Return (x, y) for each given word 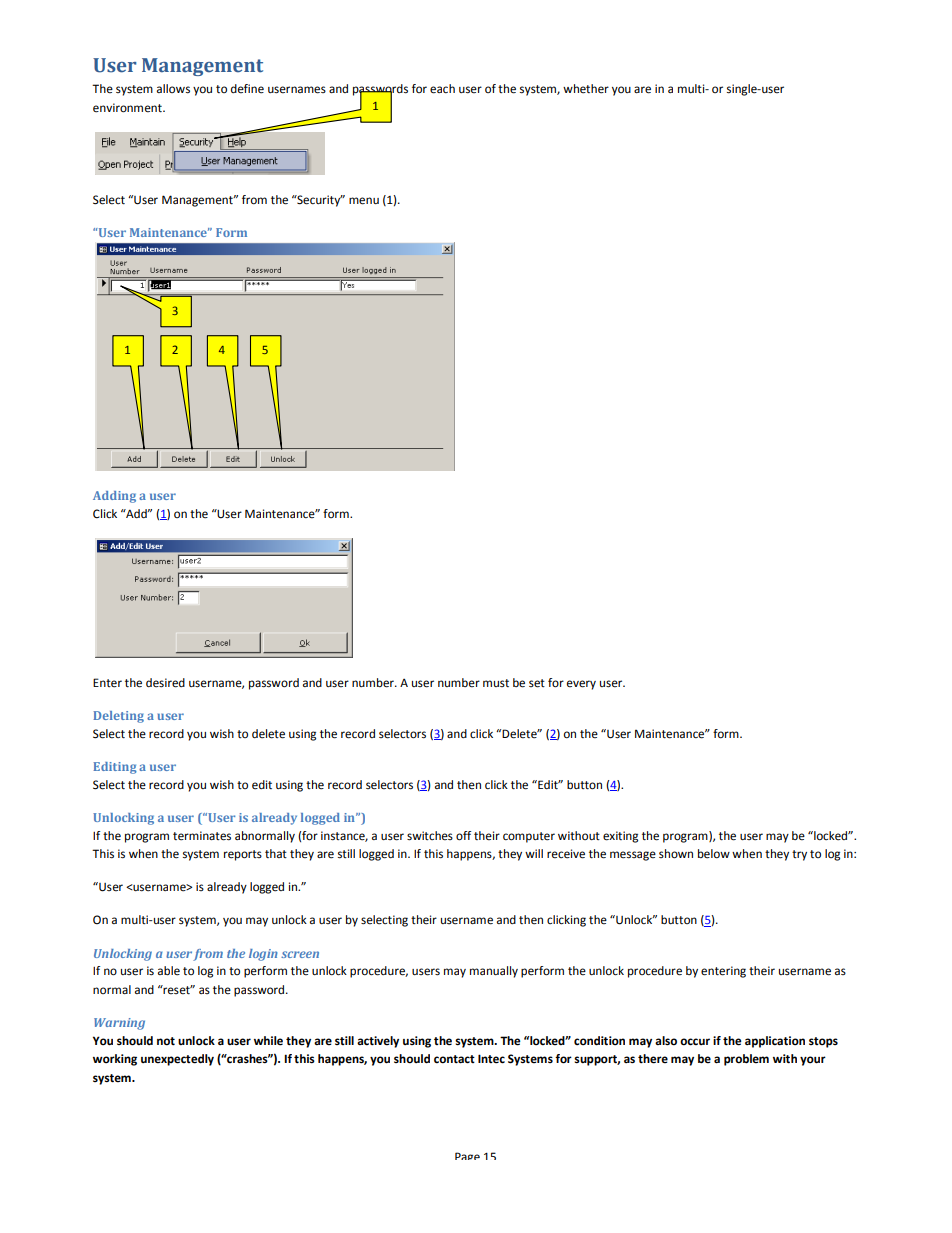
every (581, 685)
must (496, 683)
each (442, 89)
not (166, 1041)
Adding (114, 497)
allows (173, 89)
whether (586, 89)
